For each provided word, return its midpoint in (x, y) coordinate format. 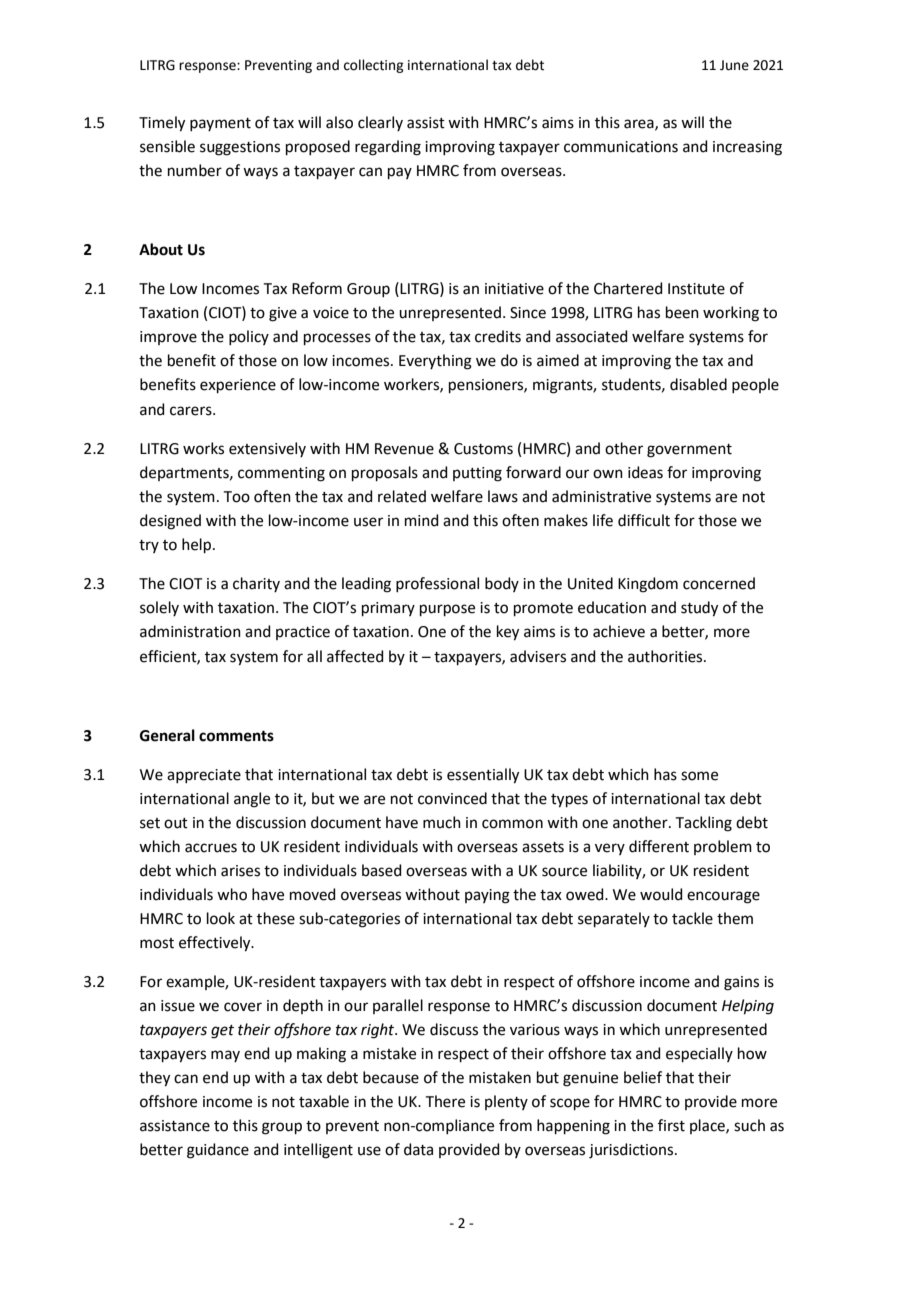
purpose (447, 610)
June (734, 65)
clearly (380, 123)
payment (220, 124)
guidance (218, 1151)
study (699, 609)
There (445, 1101)
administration (190, 631)
